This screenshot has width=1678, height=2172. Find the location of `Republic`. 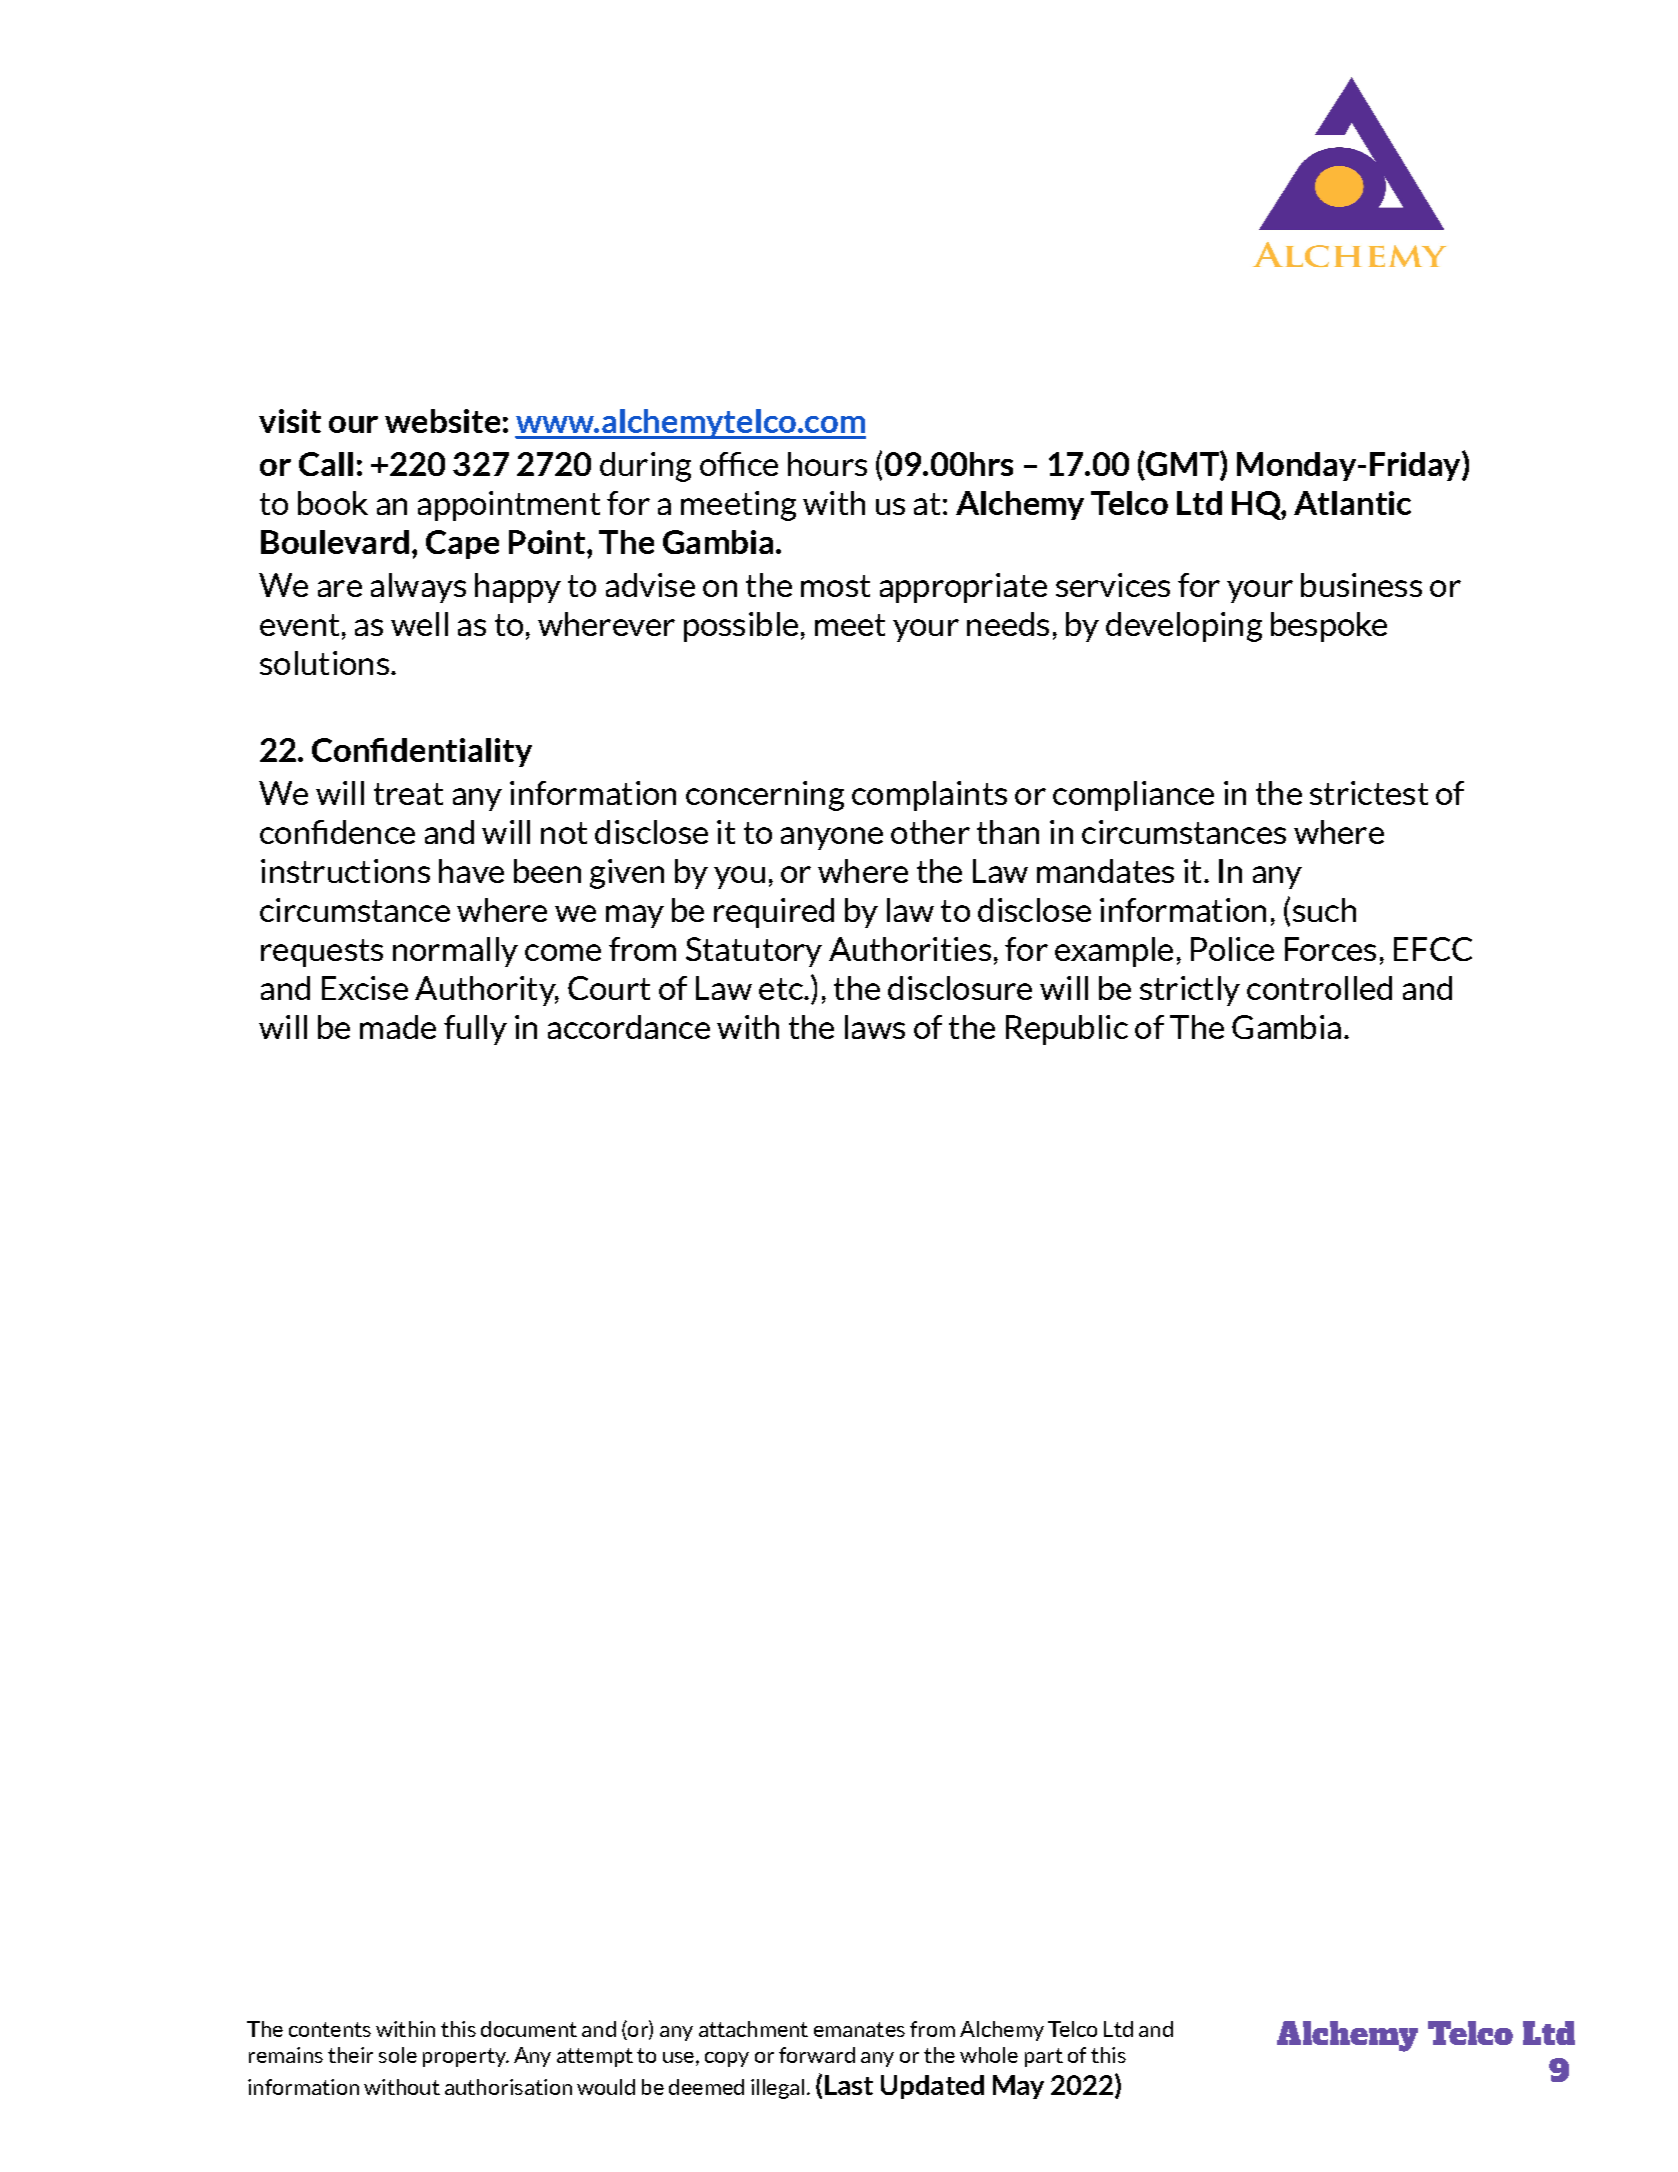

Republic is located at coordinates (1067, 1030).
